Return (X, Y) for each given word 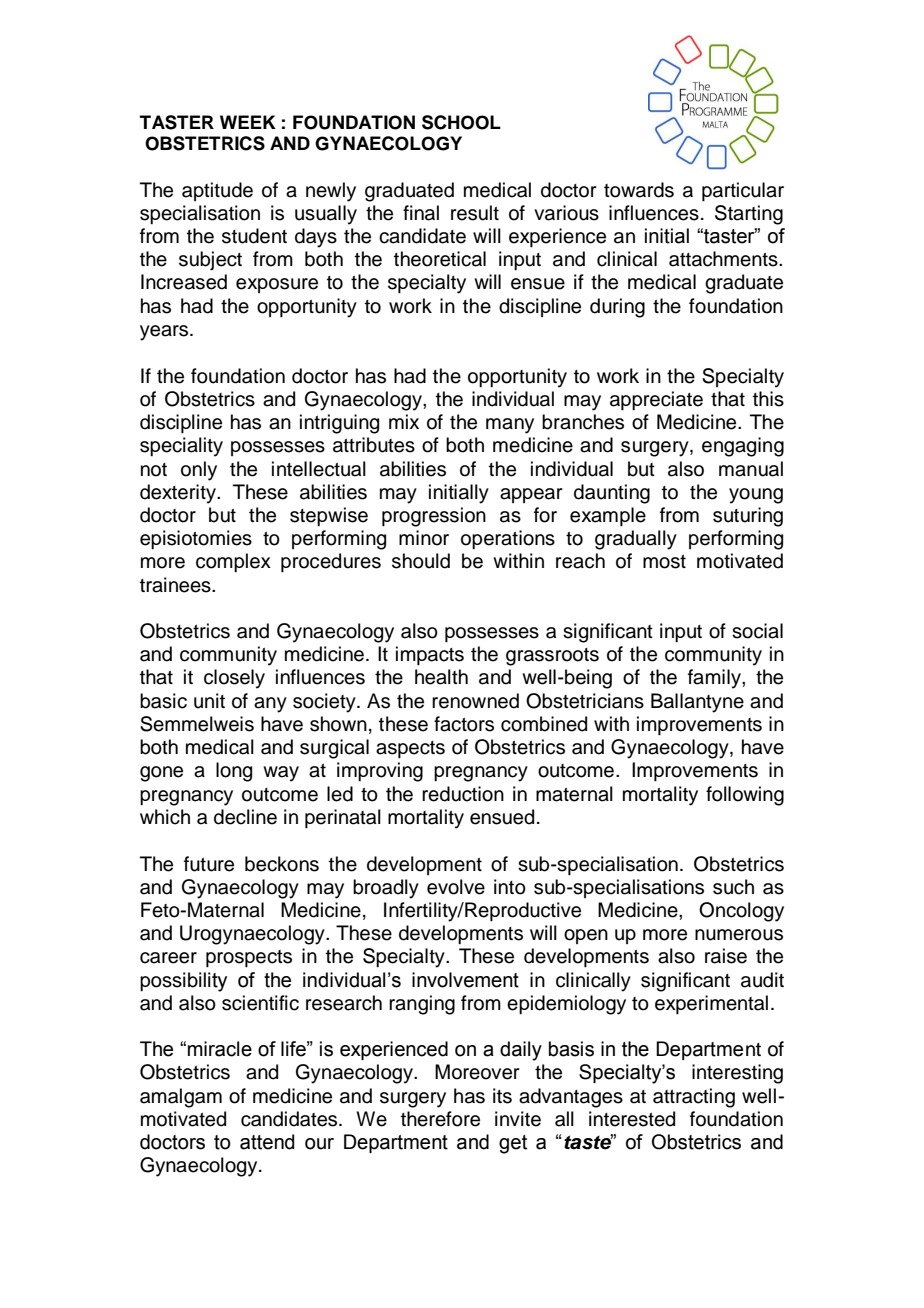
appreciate (656, 400)
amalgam (181, 1098)
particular (743, 191)
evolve (456, 887)
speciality (181, 447)
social (757, 631)
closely (234, 679)
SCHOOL (461, 122)
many (510, 426)
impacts (430, 655)
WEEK (248, 122)
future (209, 864)
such (733, 887)
